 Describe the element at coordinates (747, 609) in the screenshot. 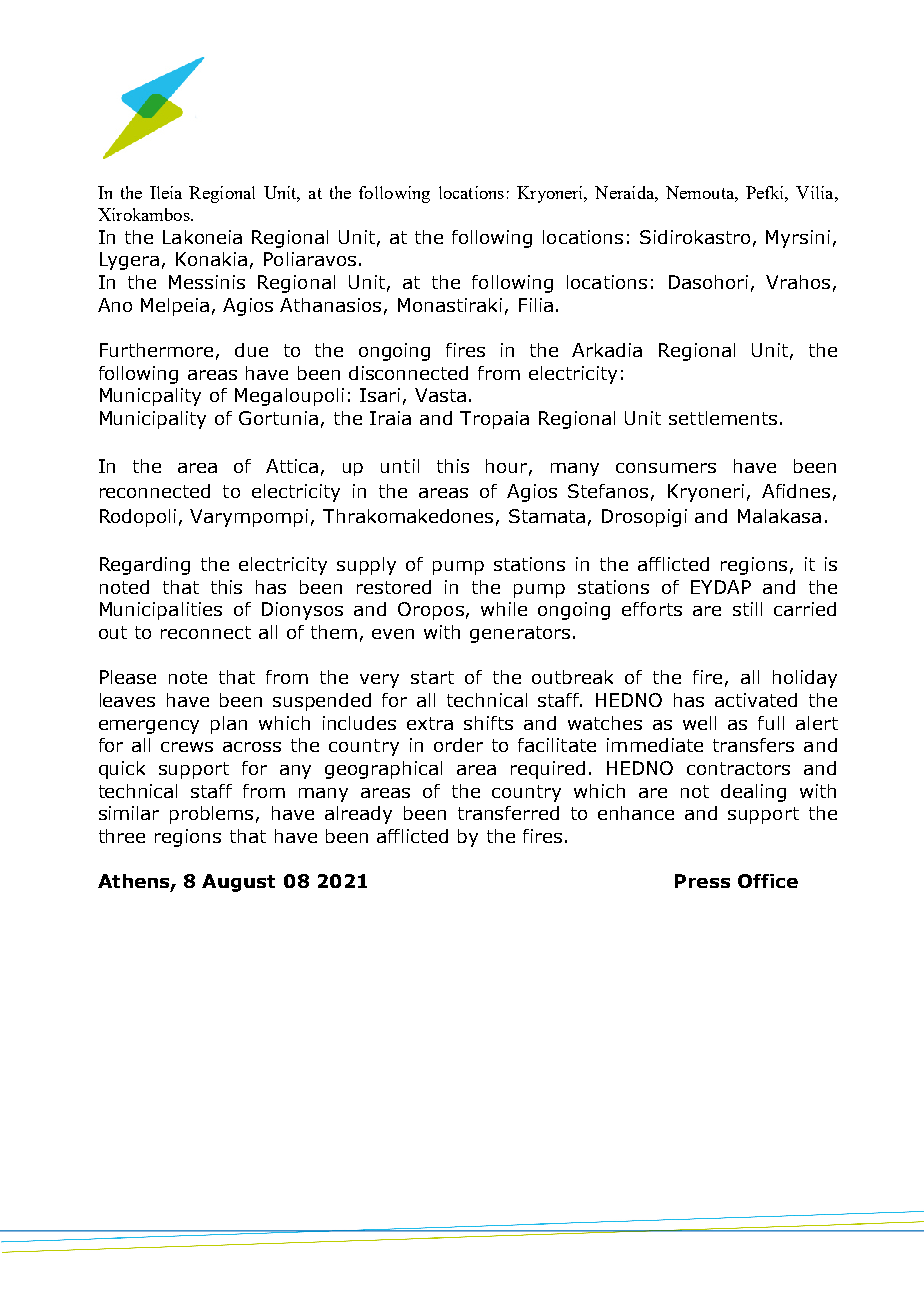

I see `still` at that location.
